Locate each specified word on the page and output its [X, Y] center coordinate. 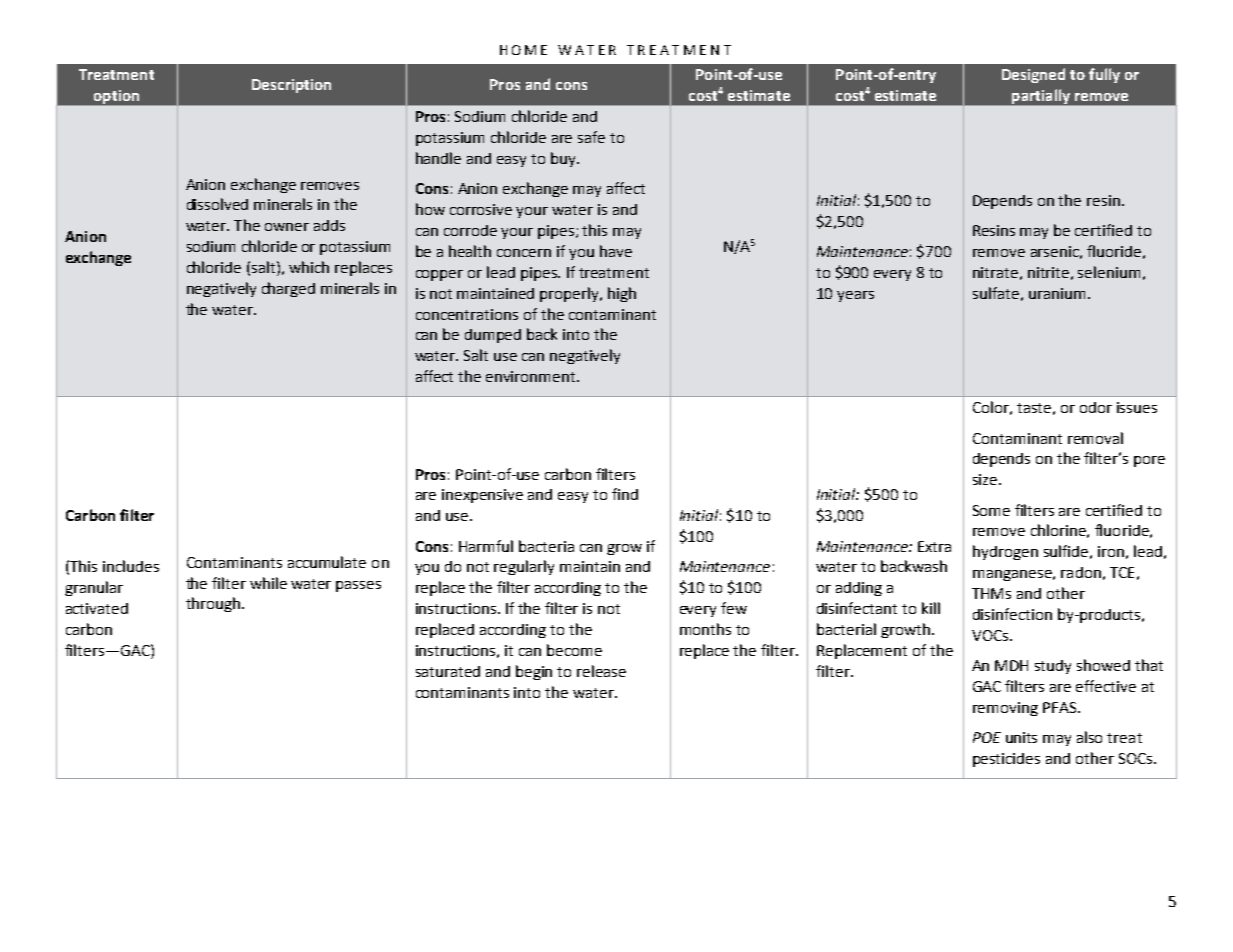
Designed [1033, 75]
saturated [448, 671]
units [1021, 737]
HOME [523, 50]
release [601, 671]
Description [291, 86]
